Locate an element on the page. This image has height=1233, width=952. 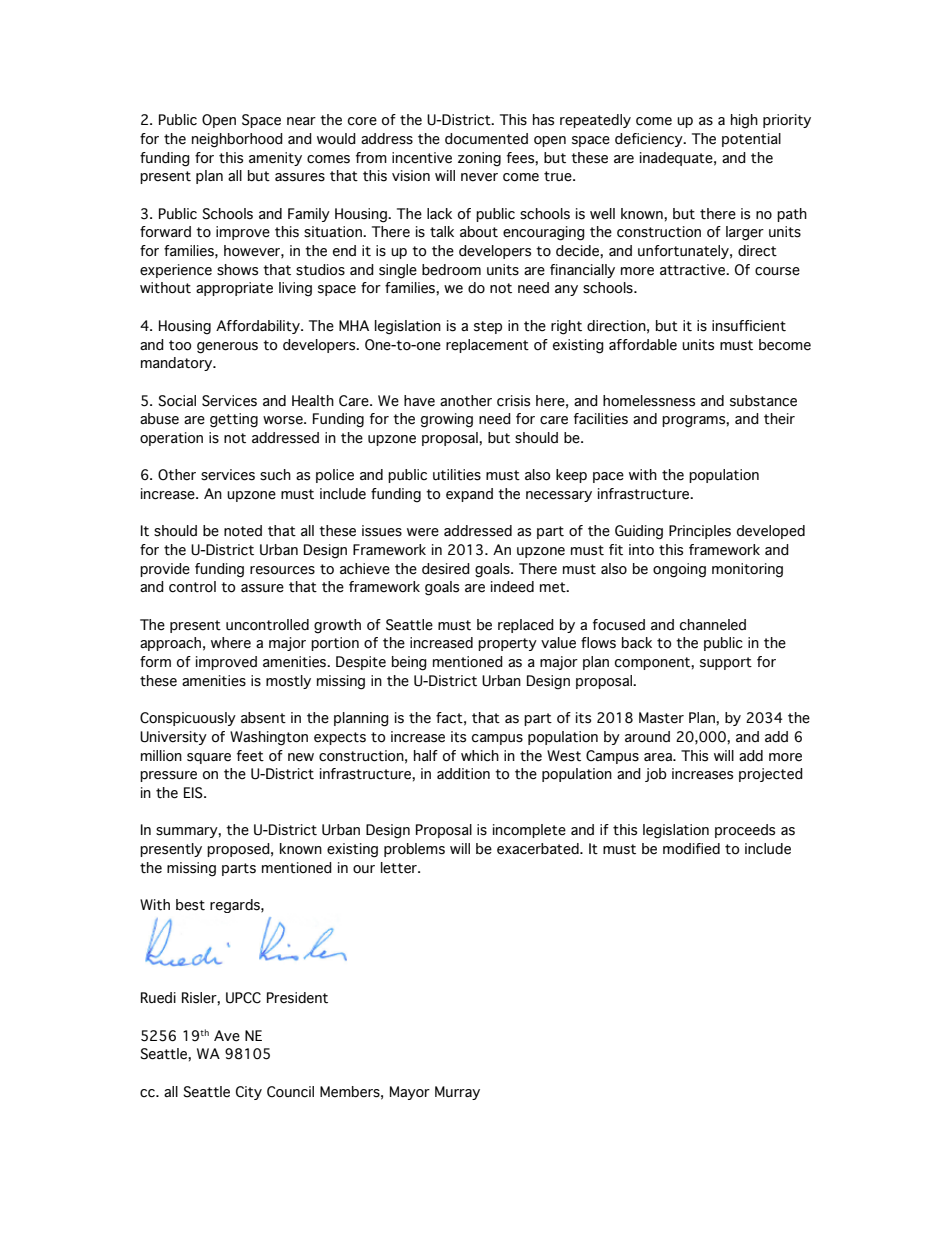
utilities is located at coordinates (457, 475).
